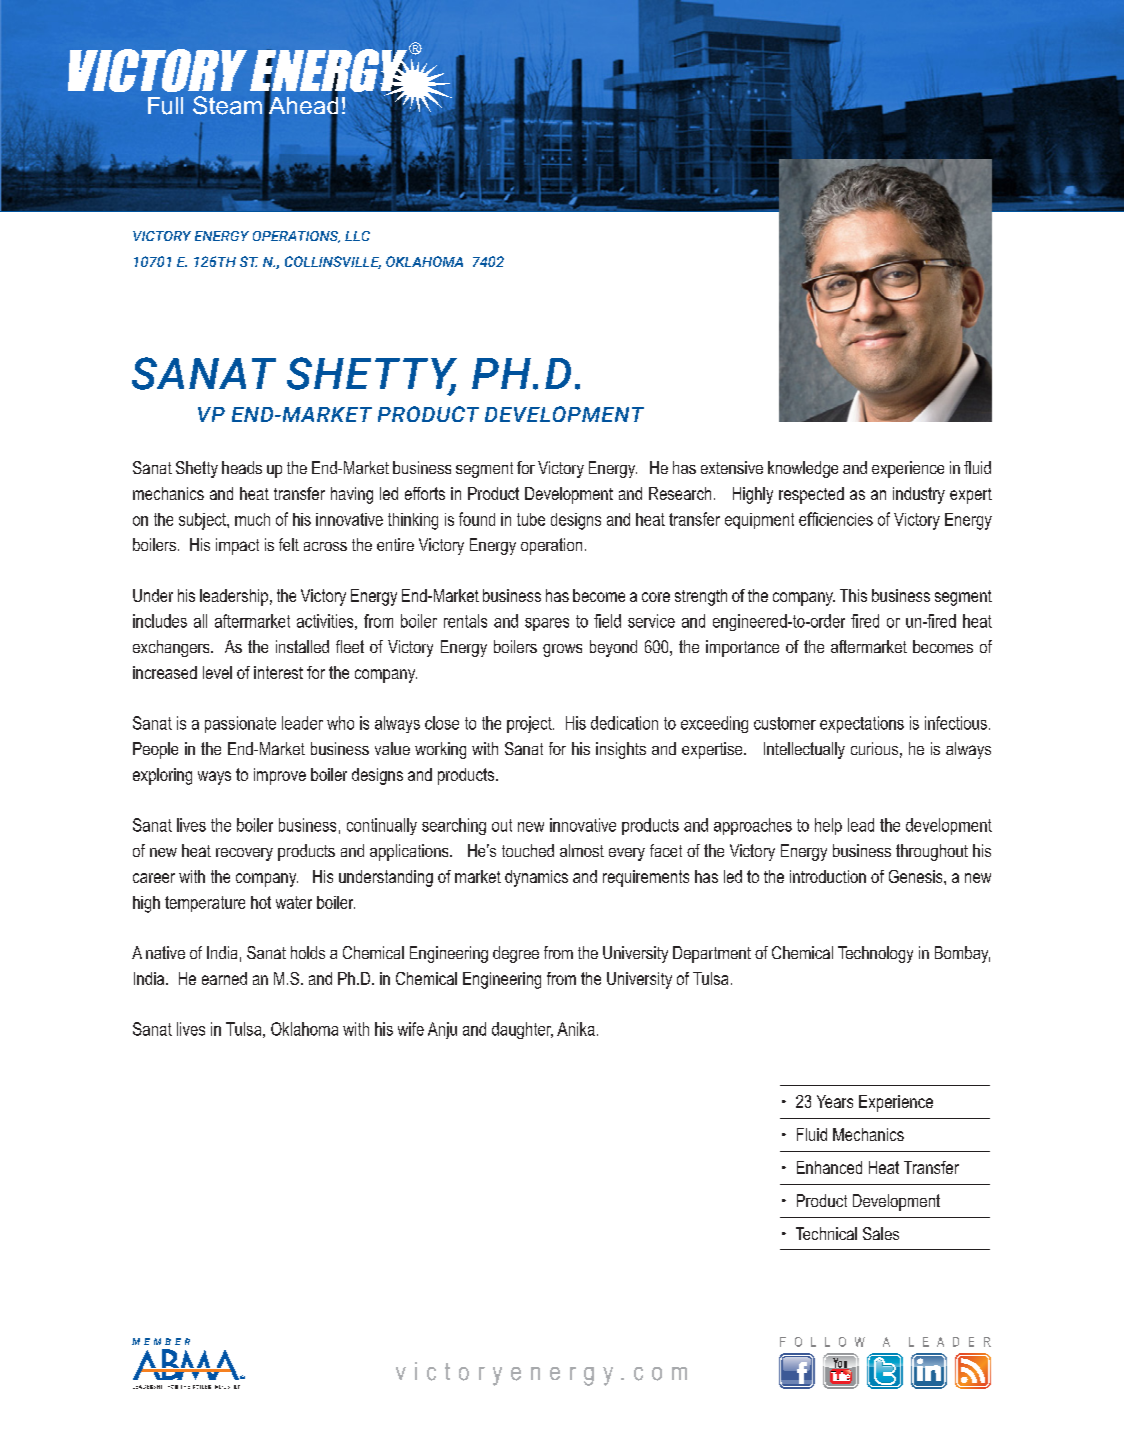 The image size is (1124, 1455). Describe the element at coordinates (530, 724) in the screenshot. I see `project` at that location.
